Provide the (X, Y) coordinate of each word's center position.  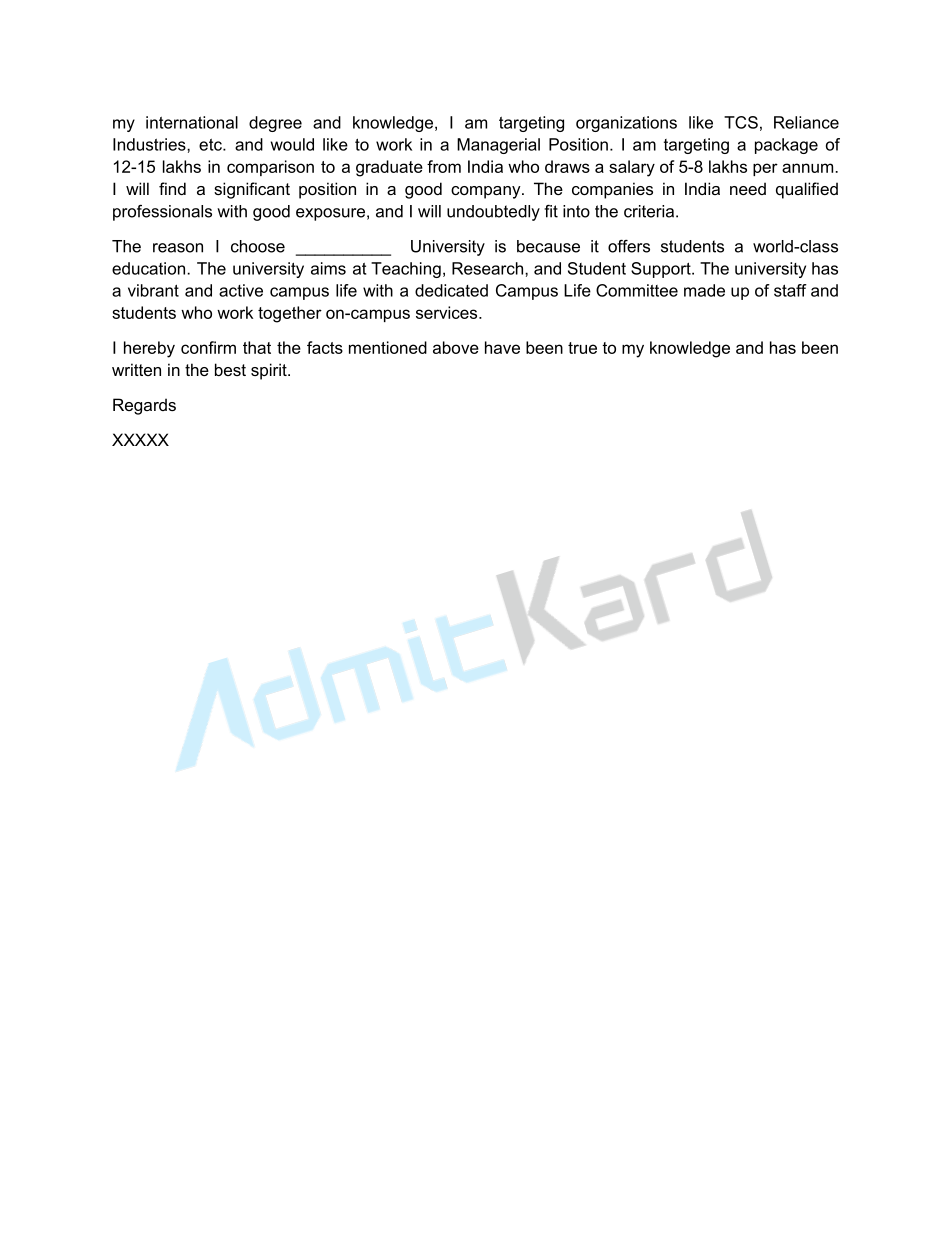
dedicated (451, 290)
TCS (741, 122)
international (192, 122)
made (704, 290)
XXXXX (140, 439)
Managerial (498, 146)
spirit (270, 371)
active (241, 290)
